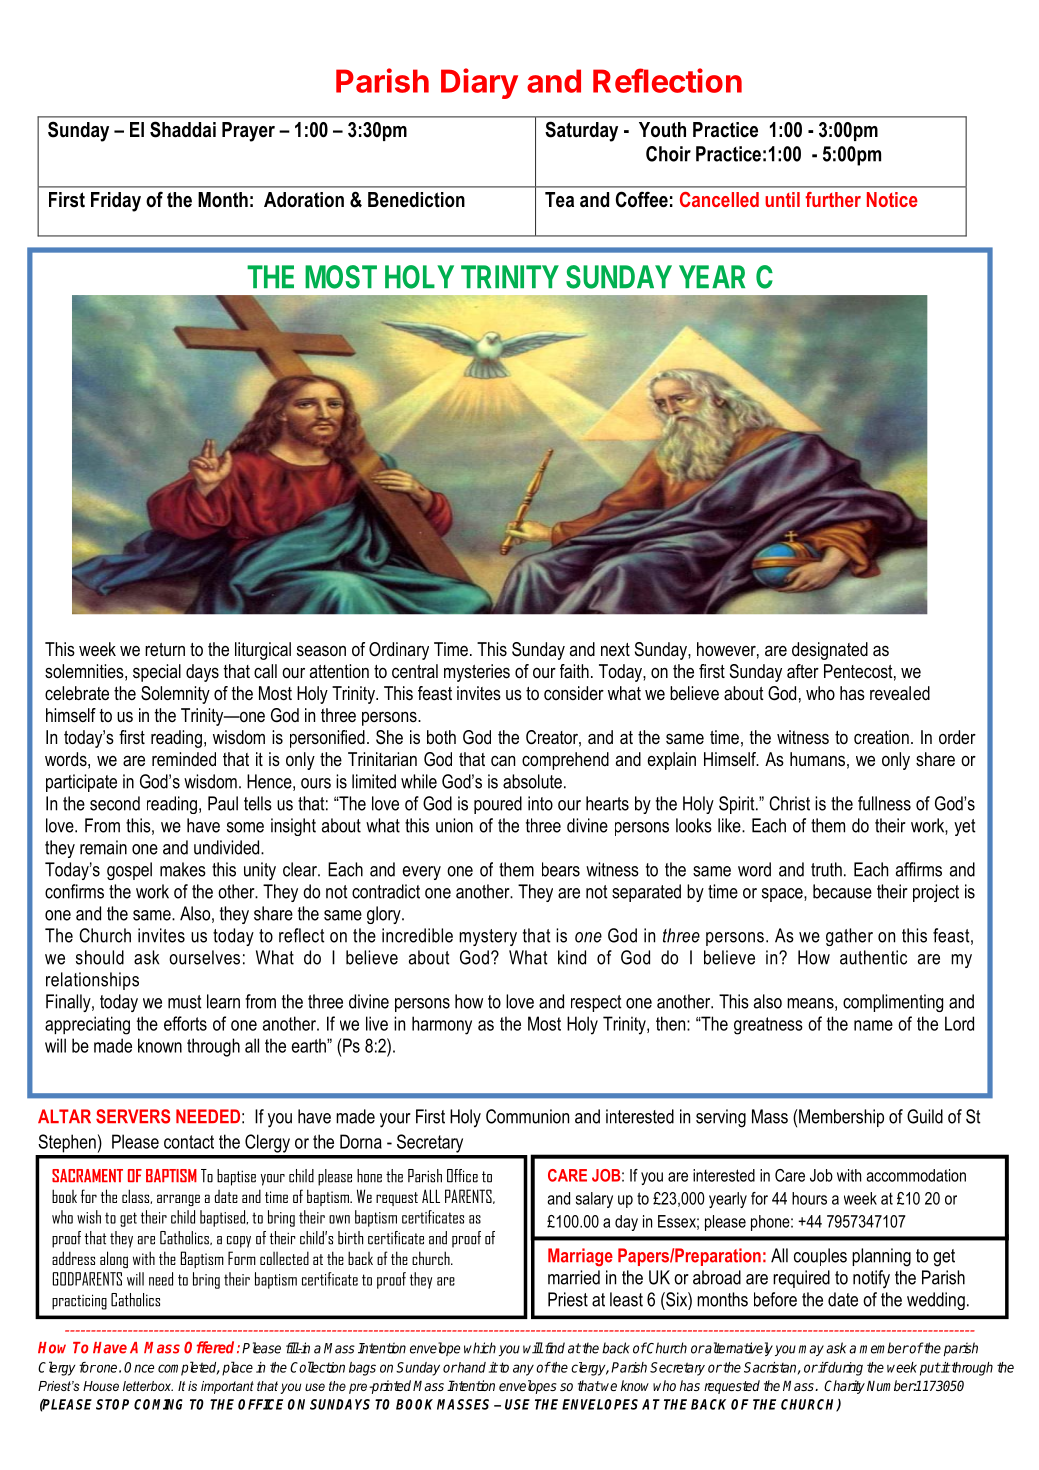 This image has height=1470, width=1039. I want to click on reminded, so click(184, 759).
